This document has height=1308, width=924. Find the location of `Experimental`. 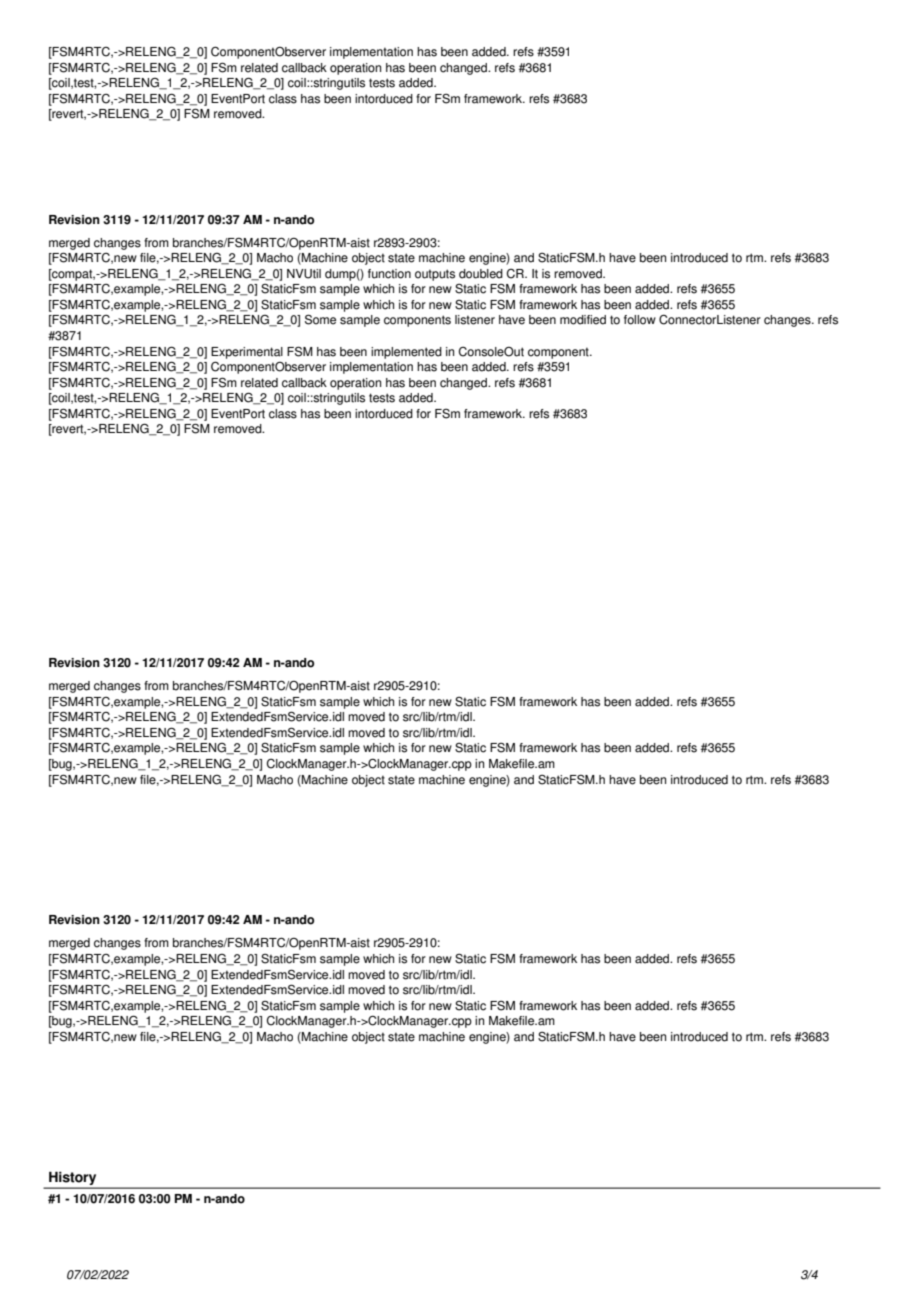

Experimental is located at coordinates (247, 353).
